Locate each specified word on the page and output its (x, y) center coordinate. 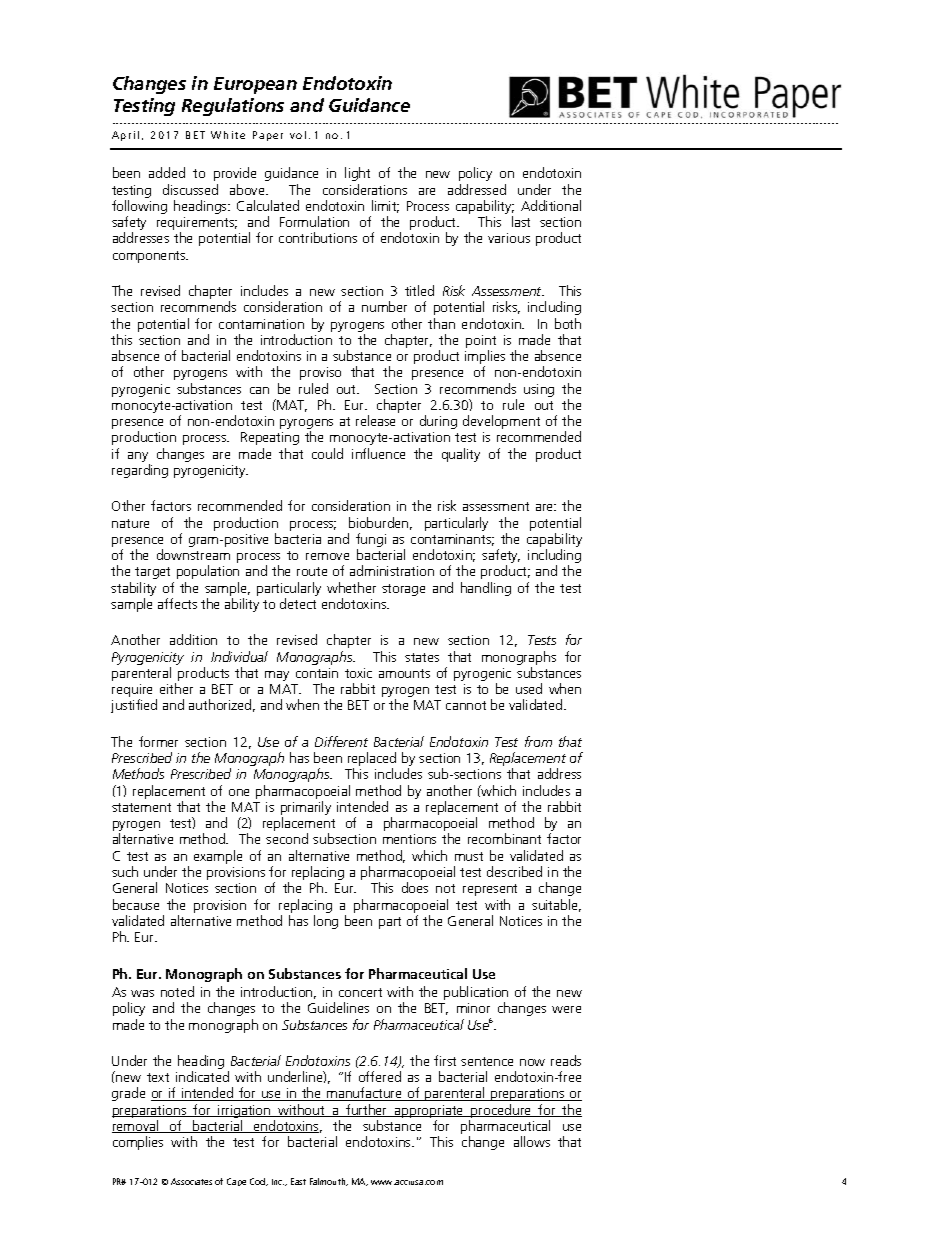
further (367, 1110)
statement (141, 807)
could (327, 453)
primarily (306, 809)
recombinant (504, 838)
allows (532, 1141)
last (521, 221)
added (167, 172)
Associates (191, 1181)
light (357, 174)
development (501, 422)
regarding (140, 471)
